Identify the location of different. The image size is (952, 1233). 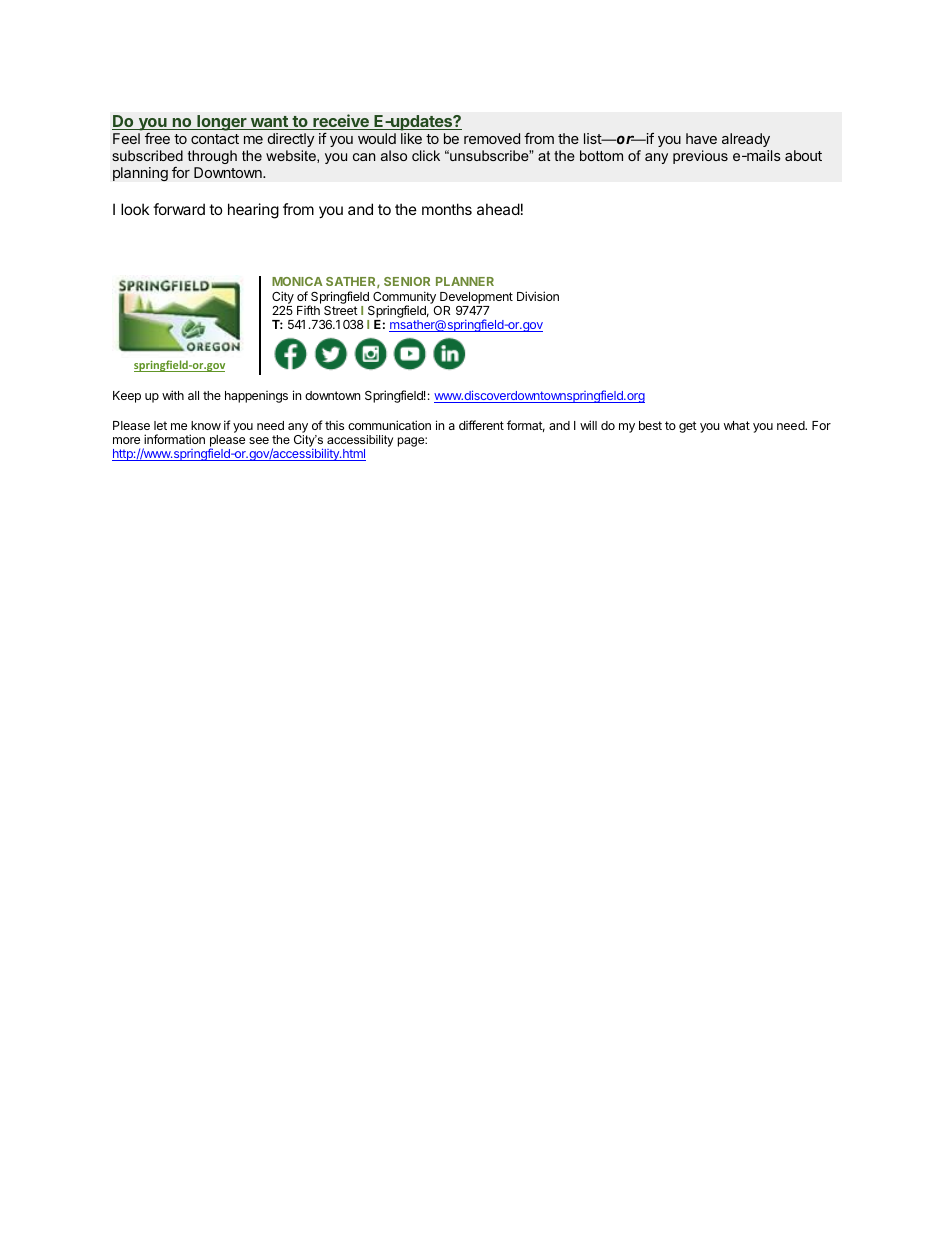
(481, 425).
